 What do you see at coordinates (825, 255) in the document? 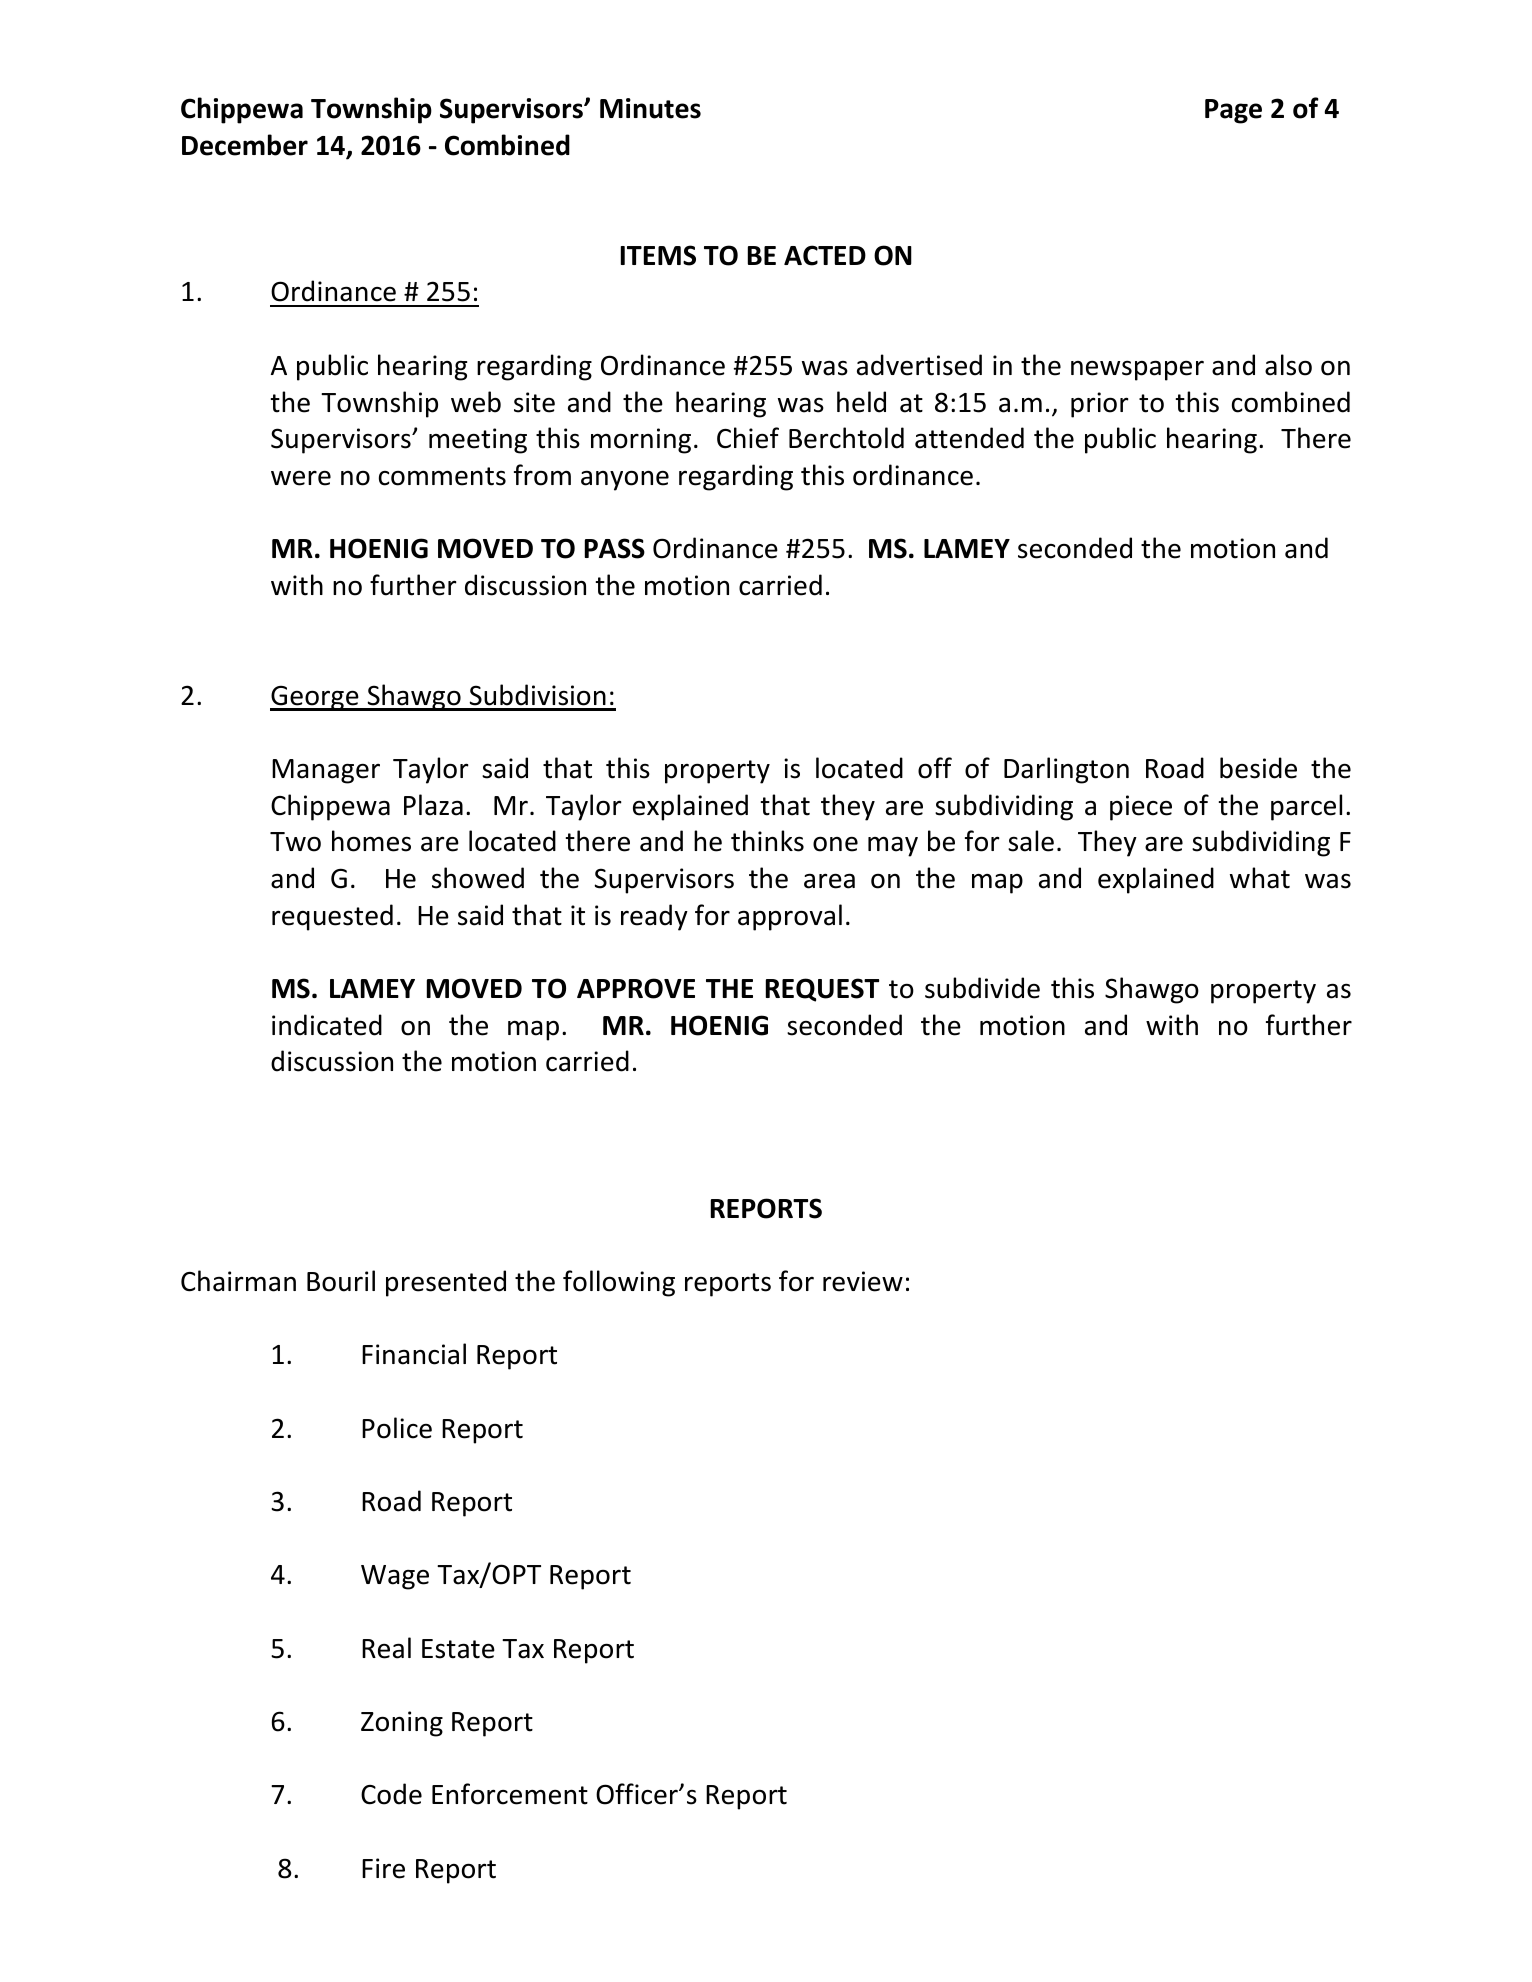
I see `ACTED` at bounding box center [825, 255].
